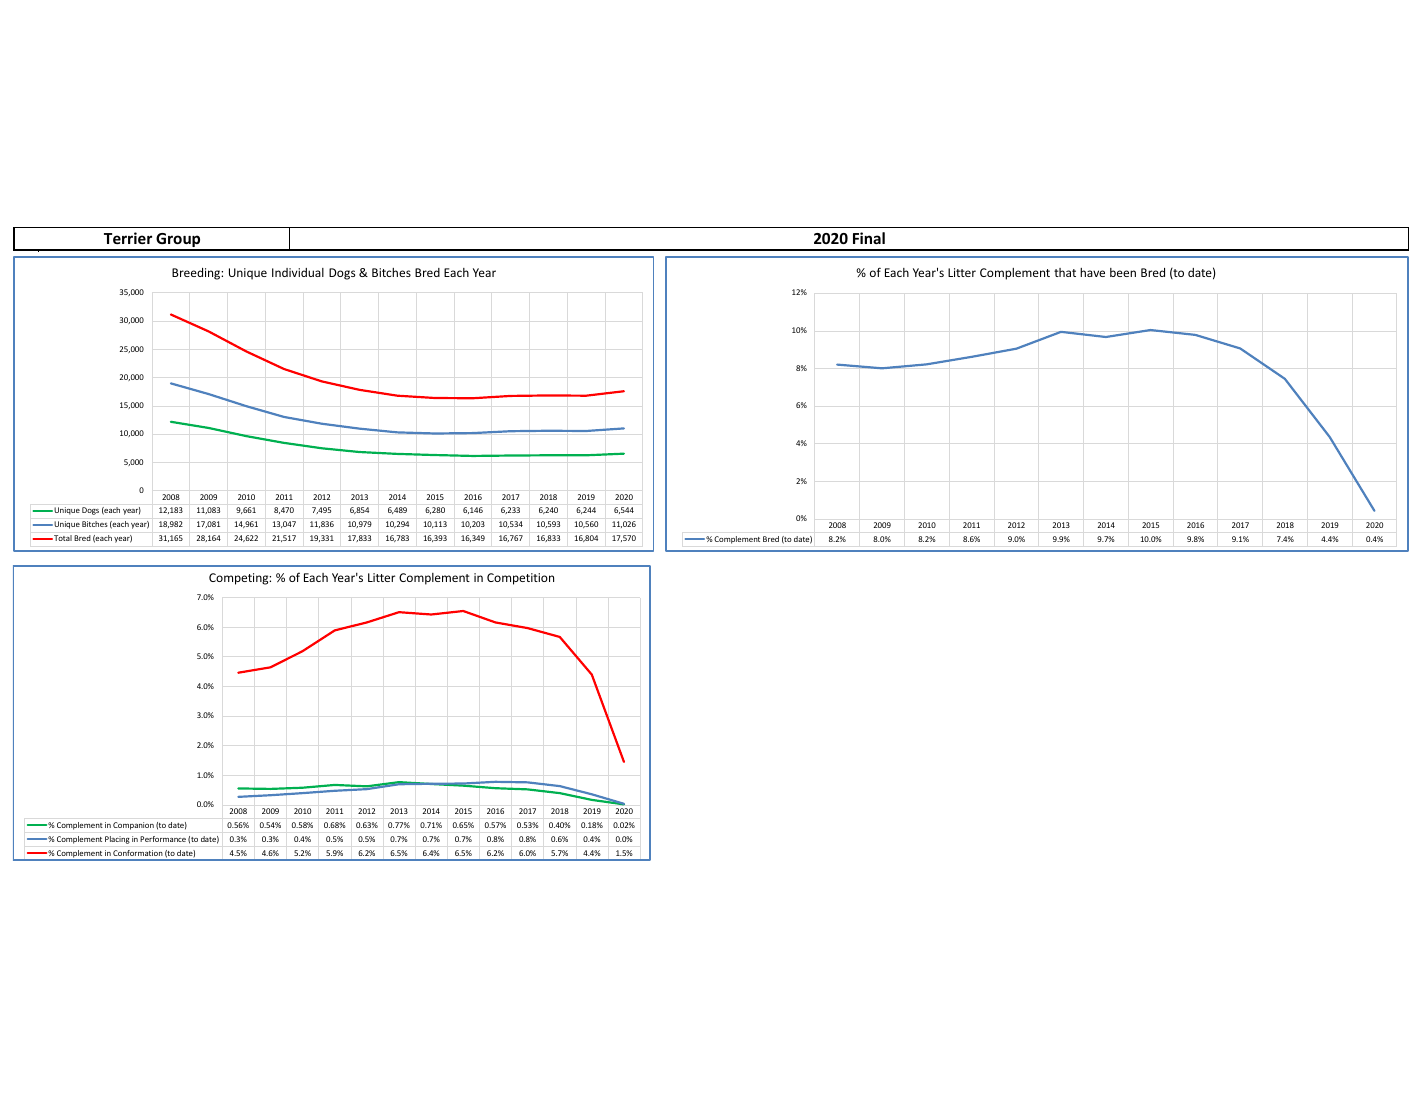 Image resolution: width=1428 pixels, height=1104 pixels. What do you see at coordinates (133, 826) in the screenshot?
I see `Companion` at bounding box center [133, 826].
